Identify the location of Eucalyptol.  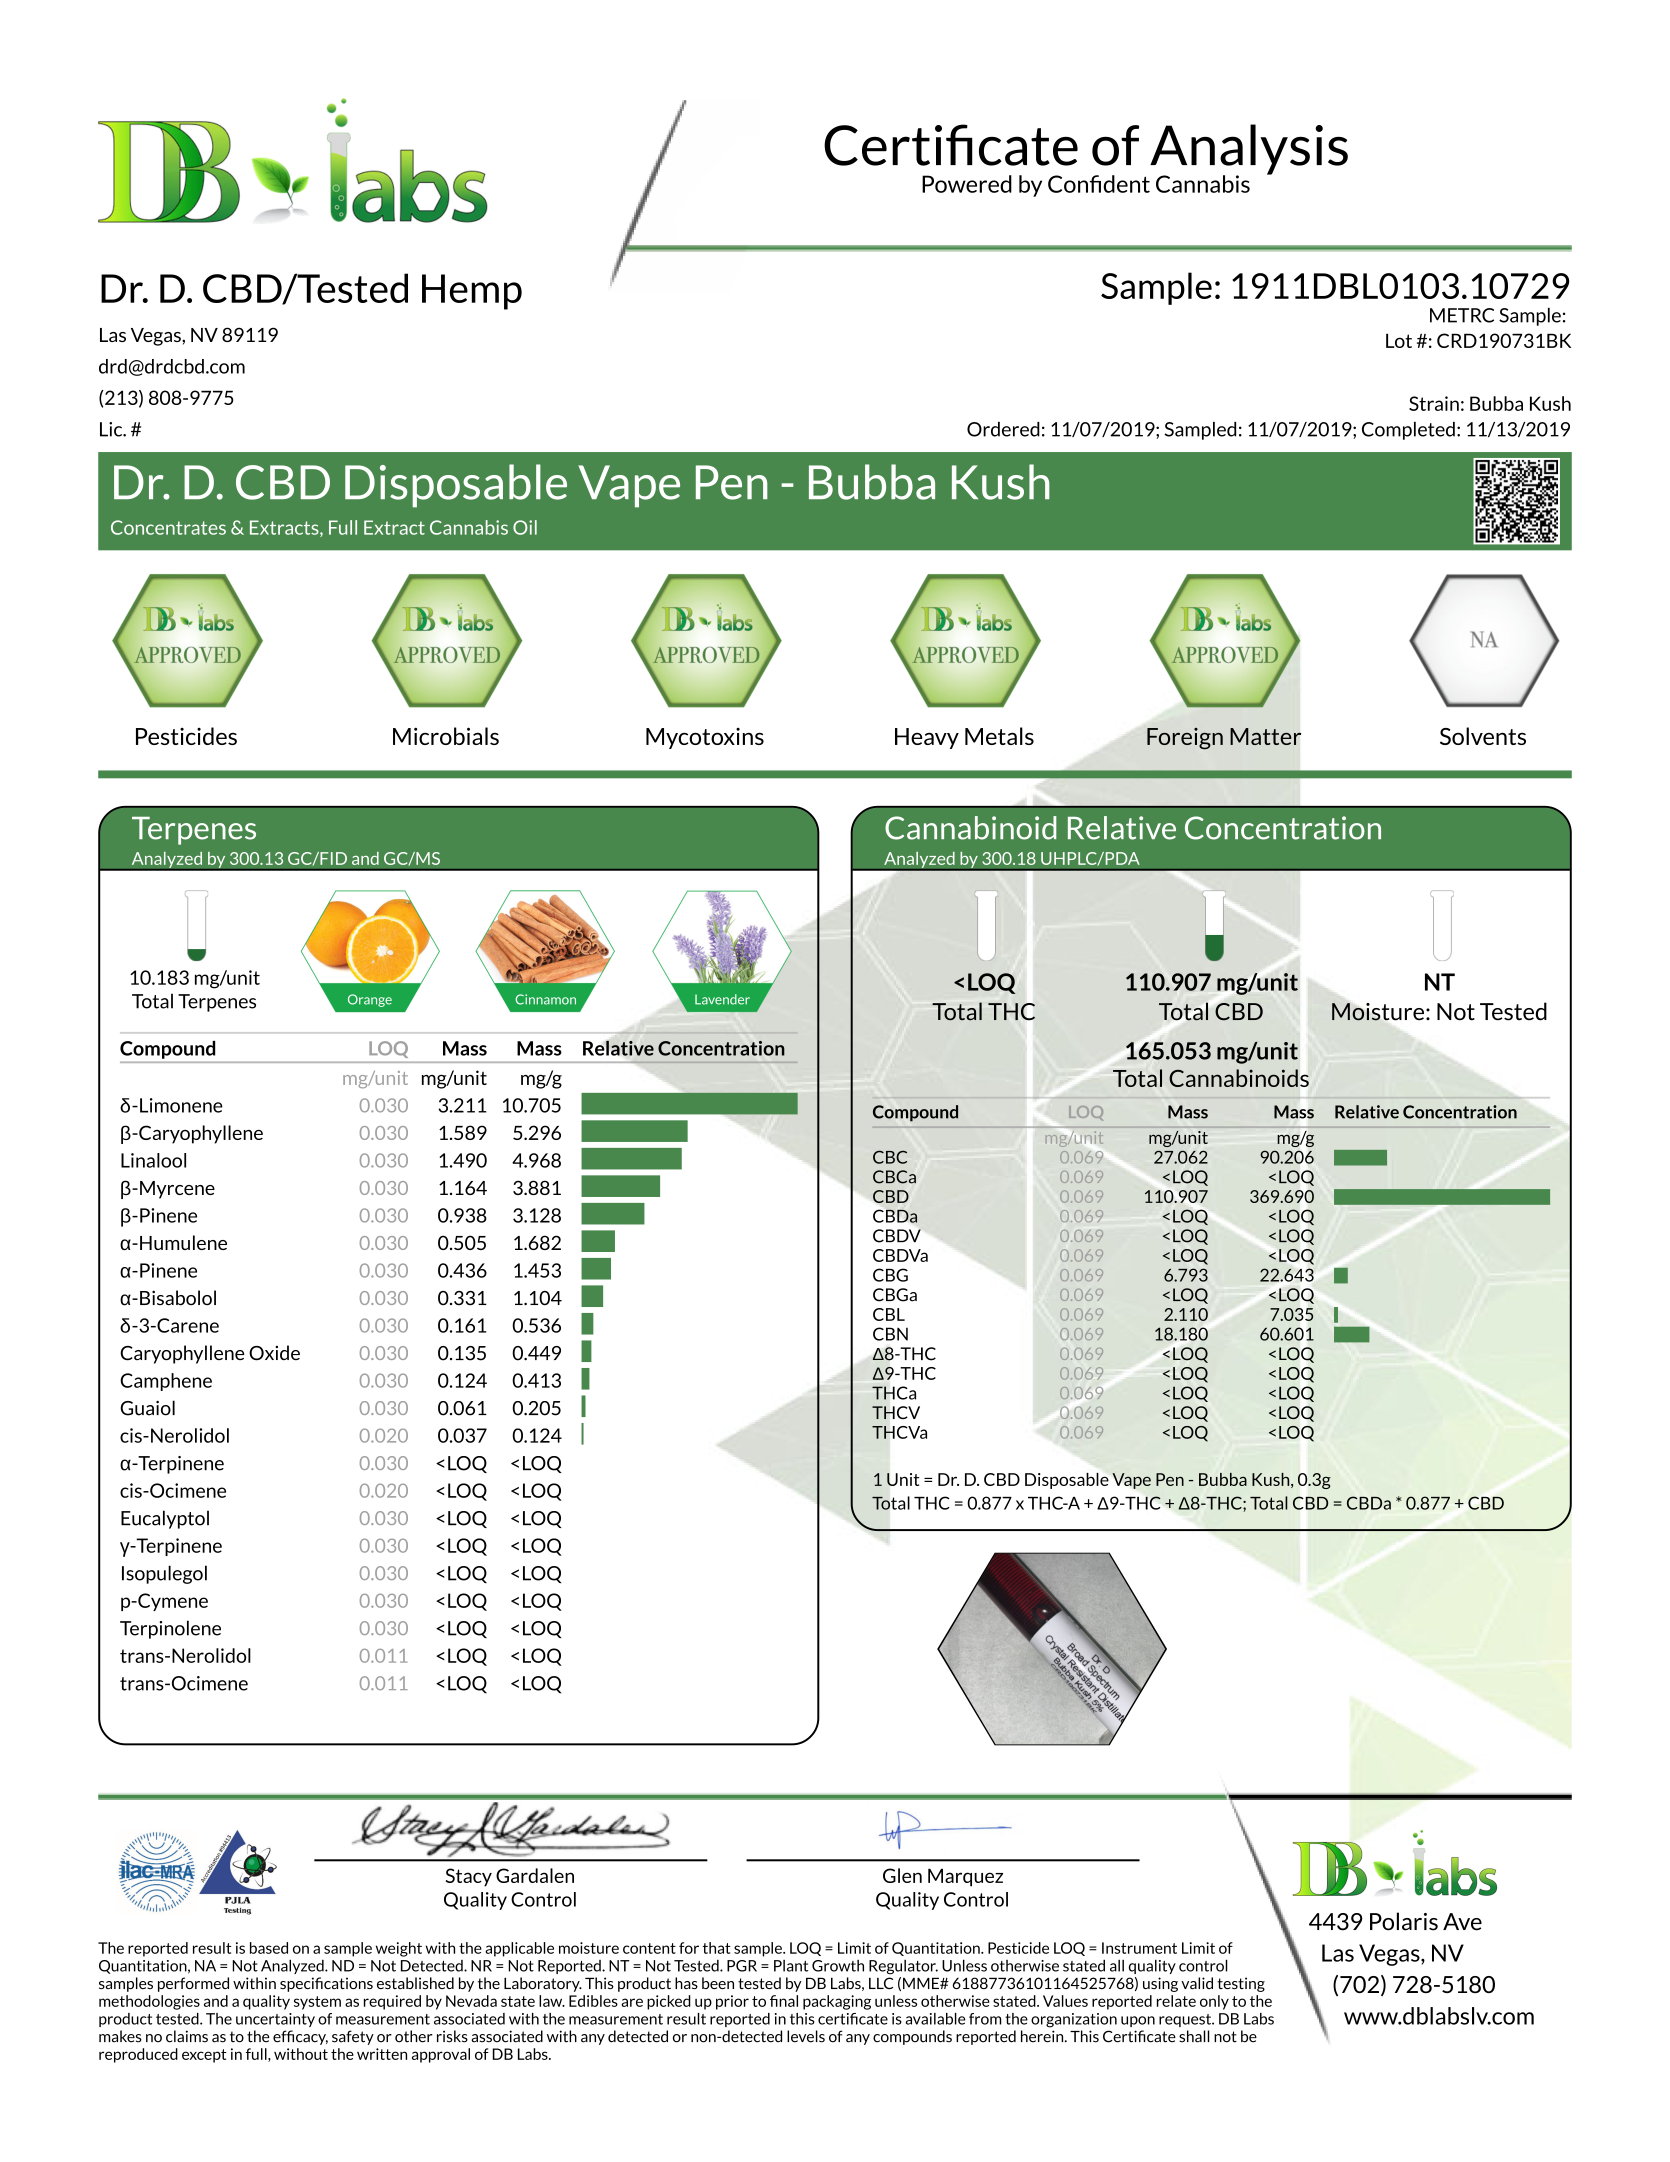
(165, 1519).
